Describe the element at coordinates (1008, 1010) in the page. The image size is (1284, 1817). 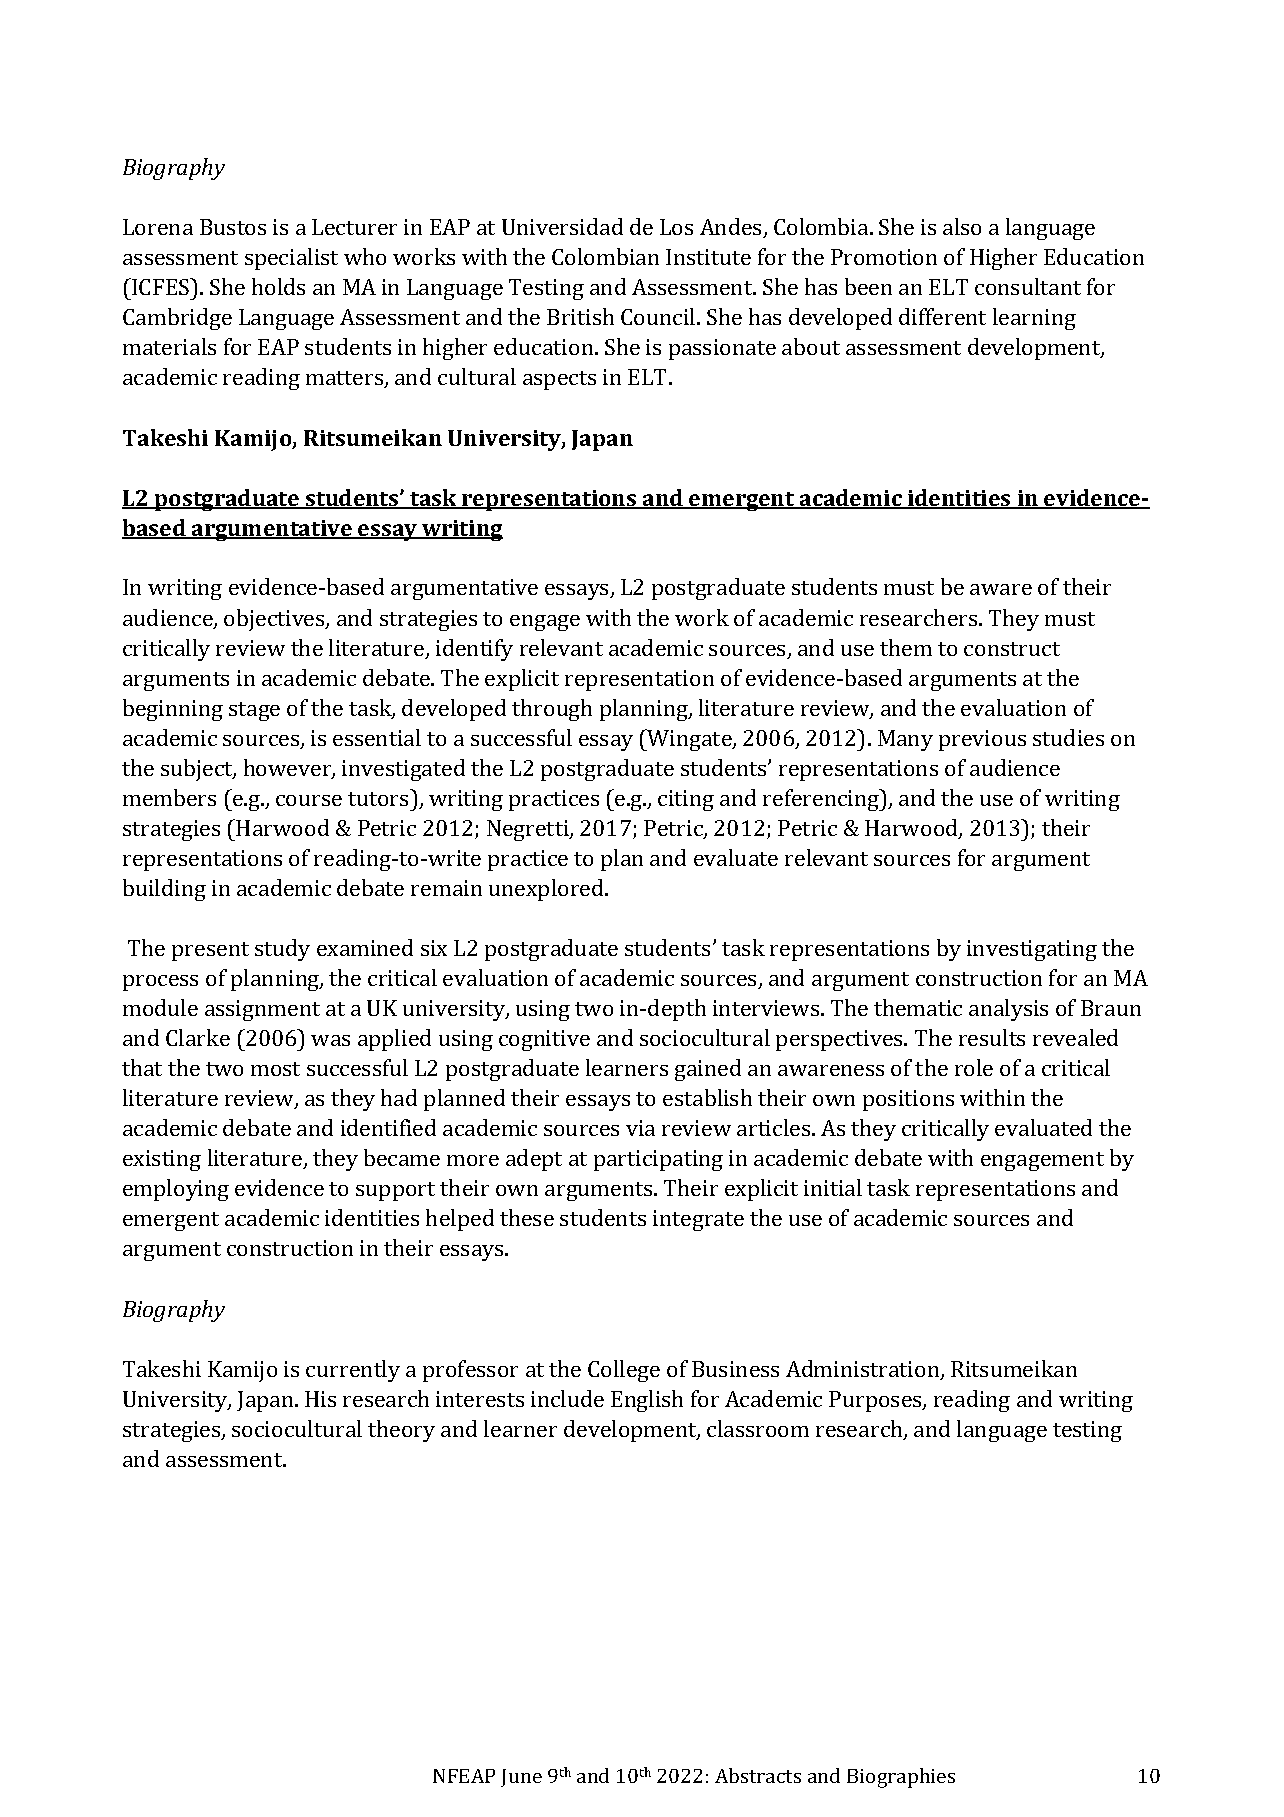
I see `analysis` at that location.
